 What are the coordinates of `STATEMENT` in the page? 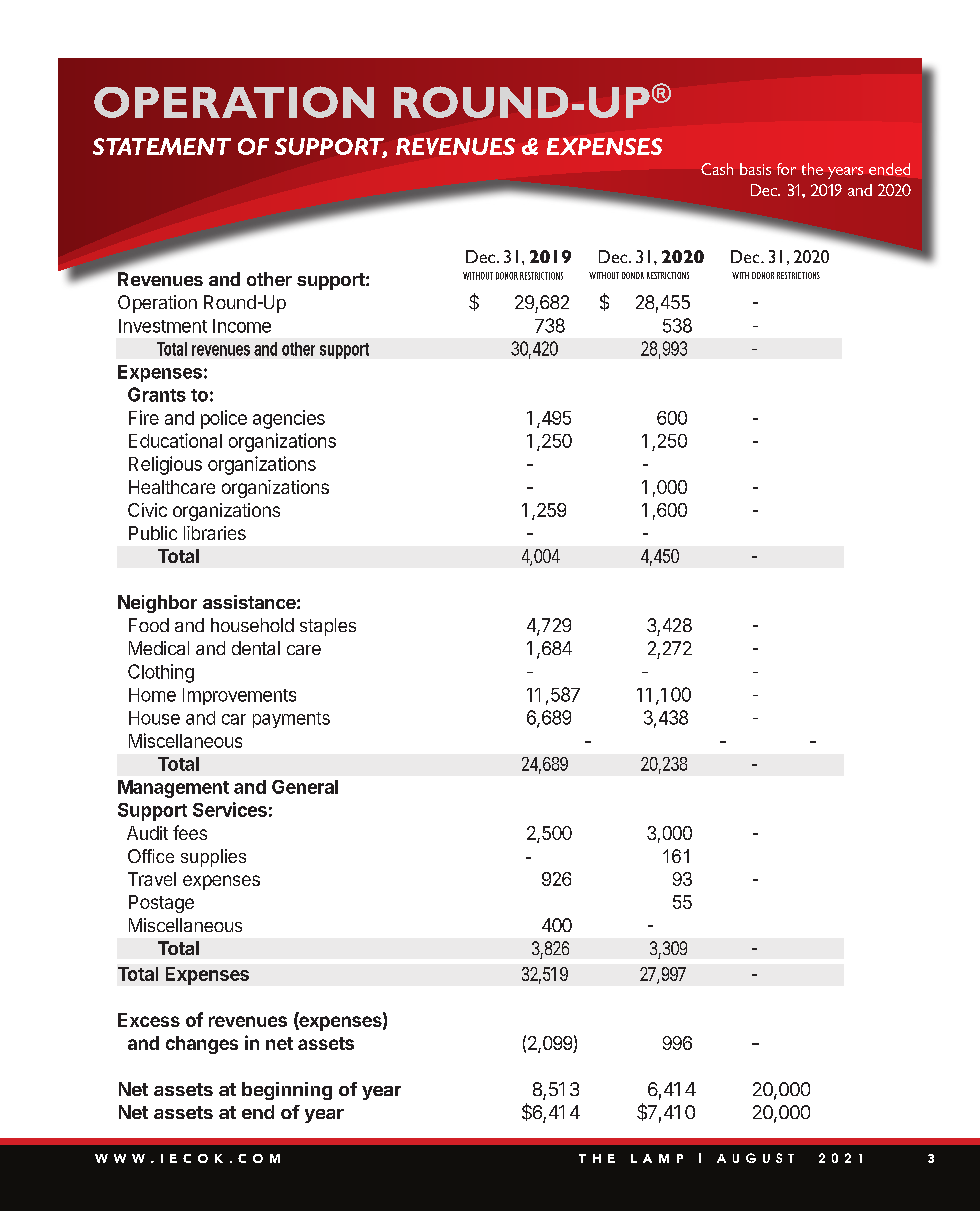 It's located at (162, 146).
